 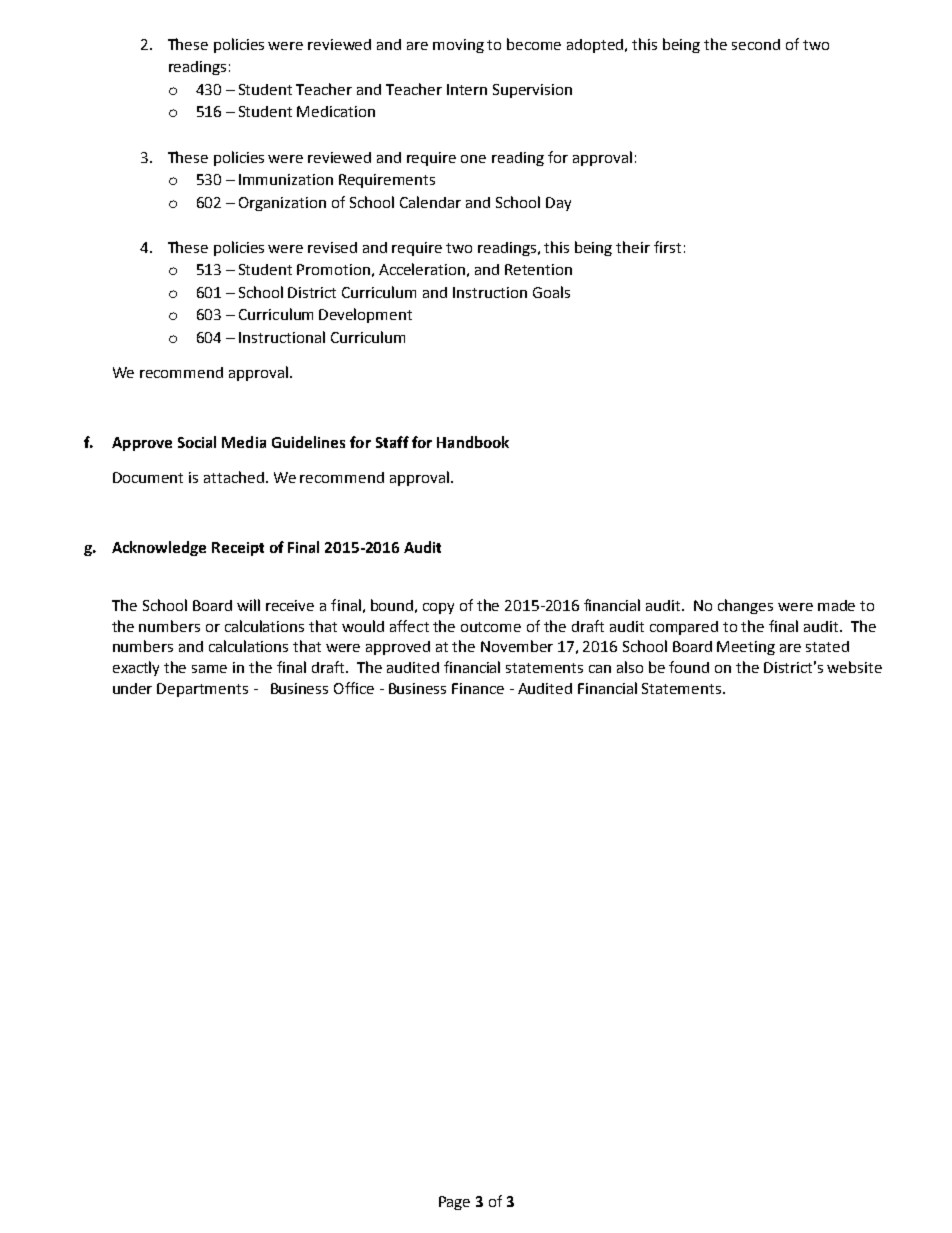 What do you see at coordinates (745, 606) in the page?
I see `changes` at bounding box center [745, 606].
